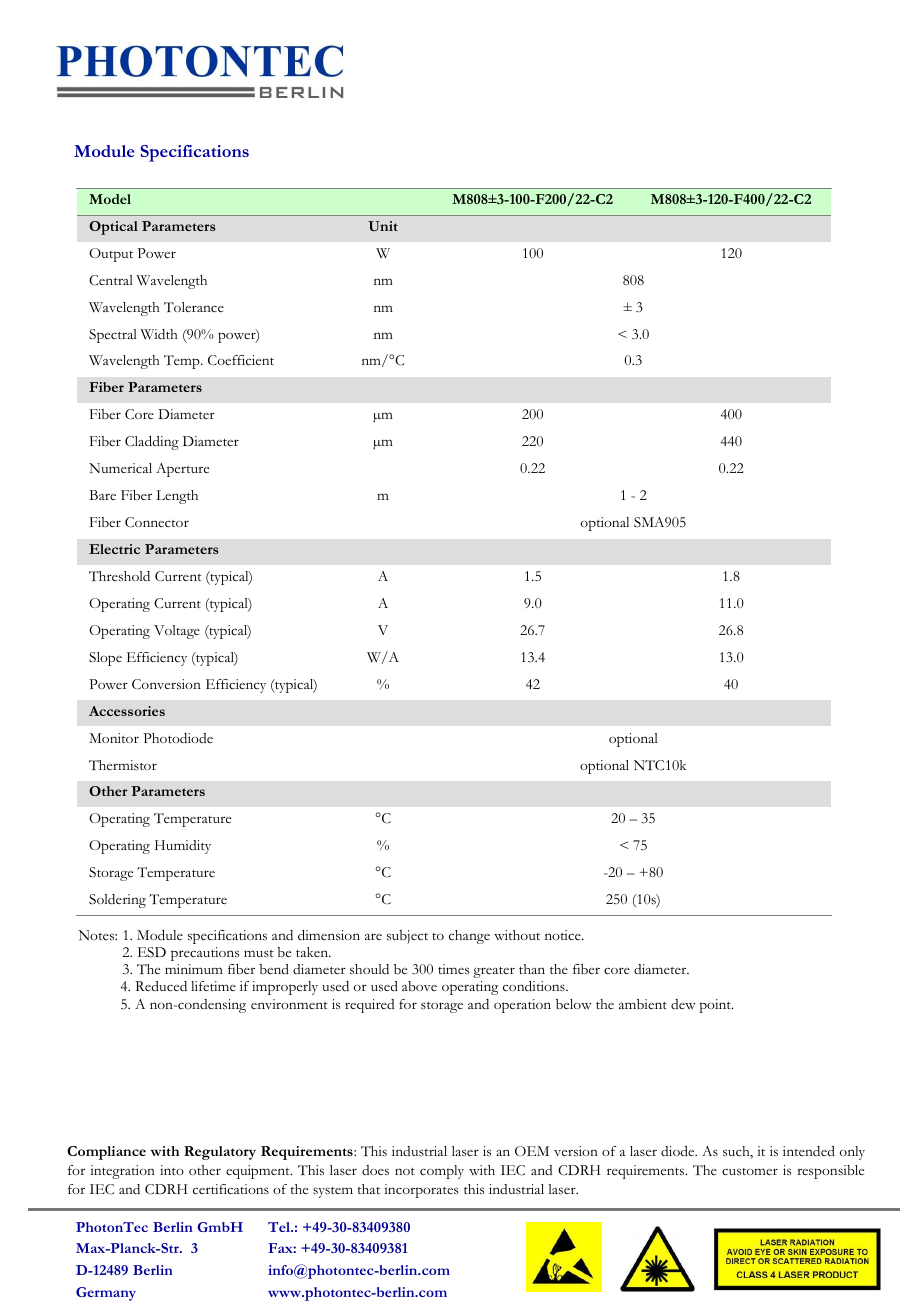 Image resolution: width=923 pixels, height=1316 pixels. I want to click on change, so click(469, 937).
